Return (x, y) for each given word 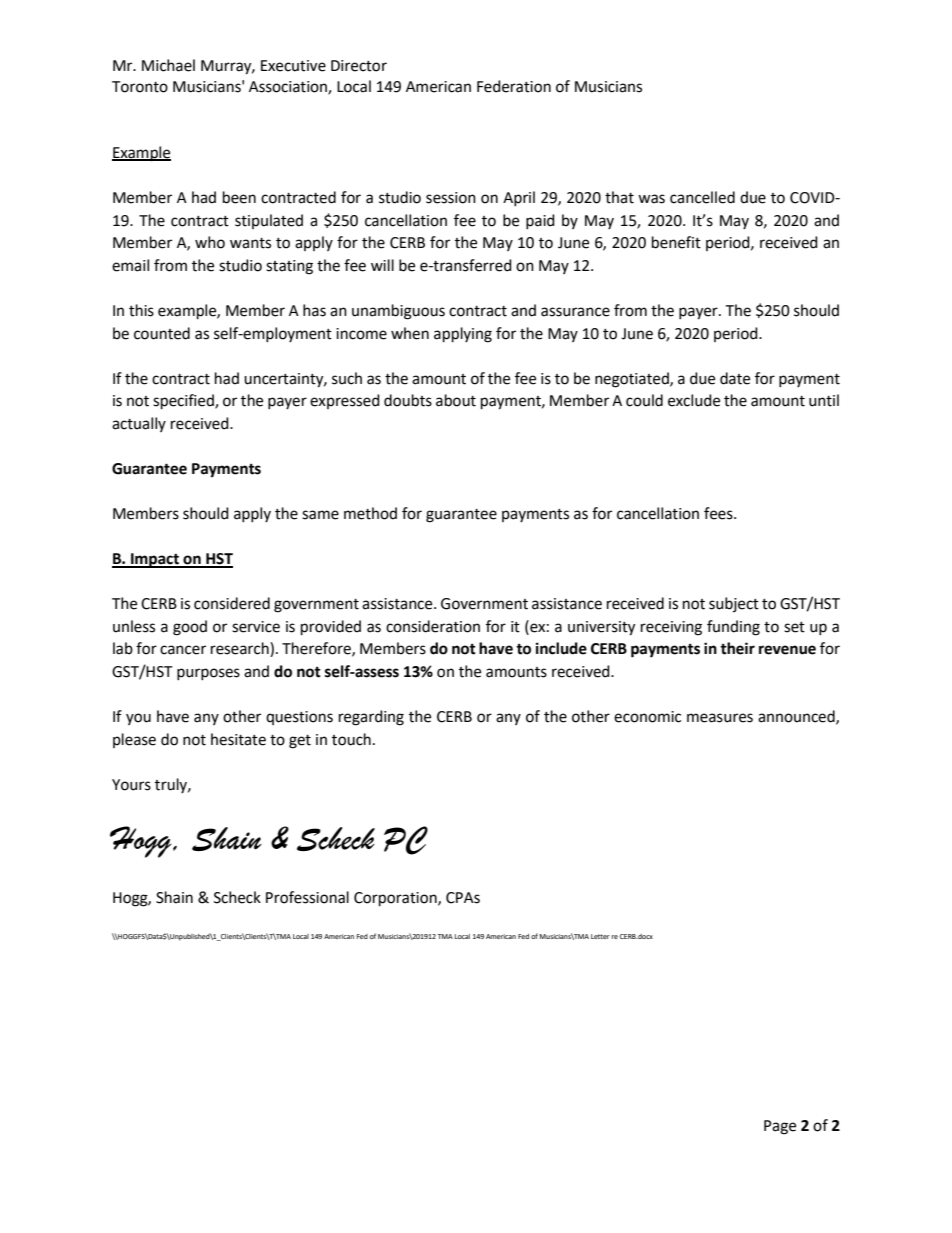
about (456, 400)
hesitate (238, 739)
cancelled (702, 197)
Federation (514, 86)
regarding (371, 718)
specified (184, 402)
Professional (307, 897)
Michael (168, 65)
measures (720, 718)
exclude (694, 400)
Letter (600, 936)
